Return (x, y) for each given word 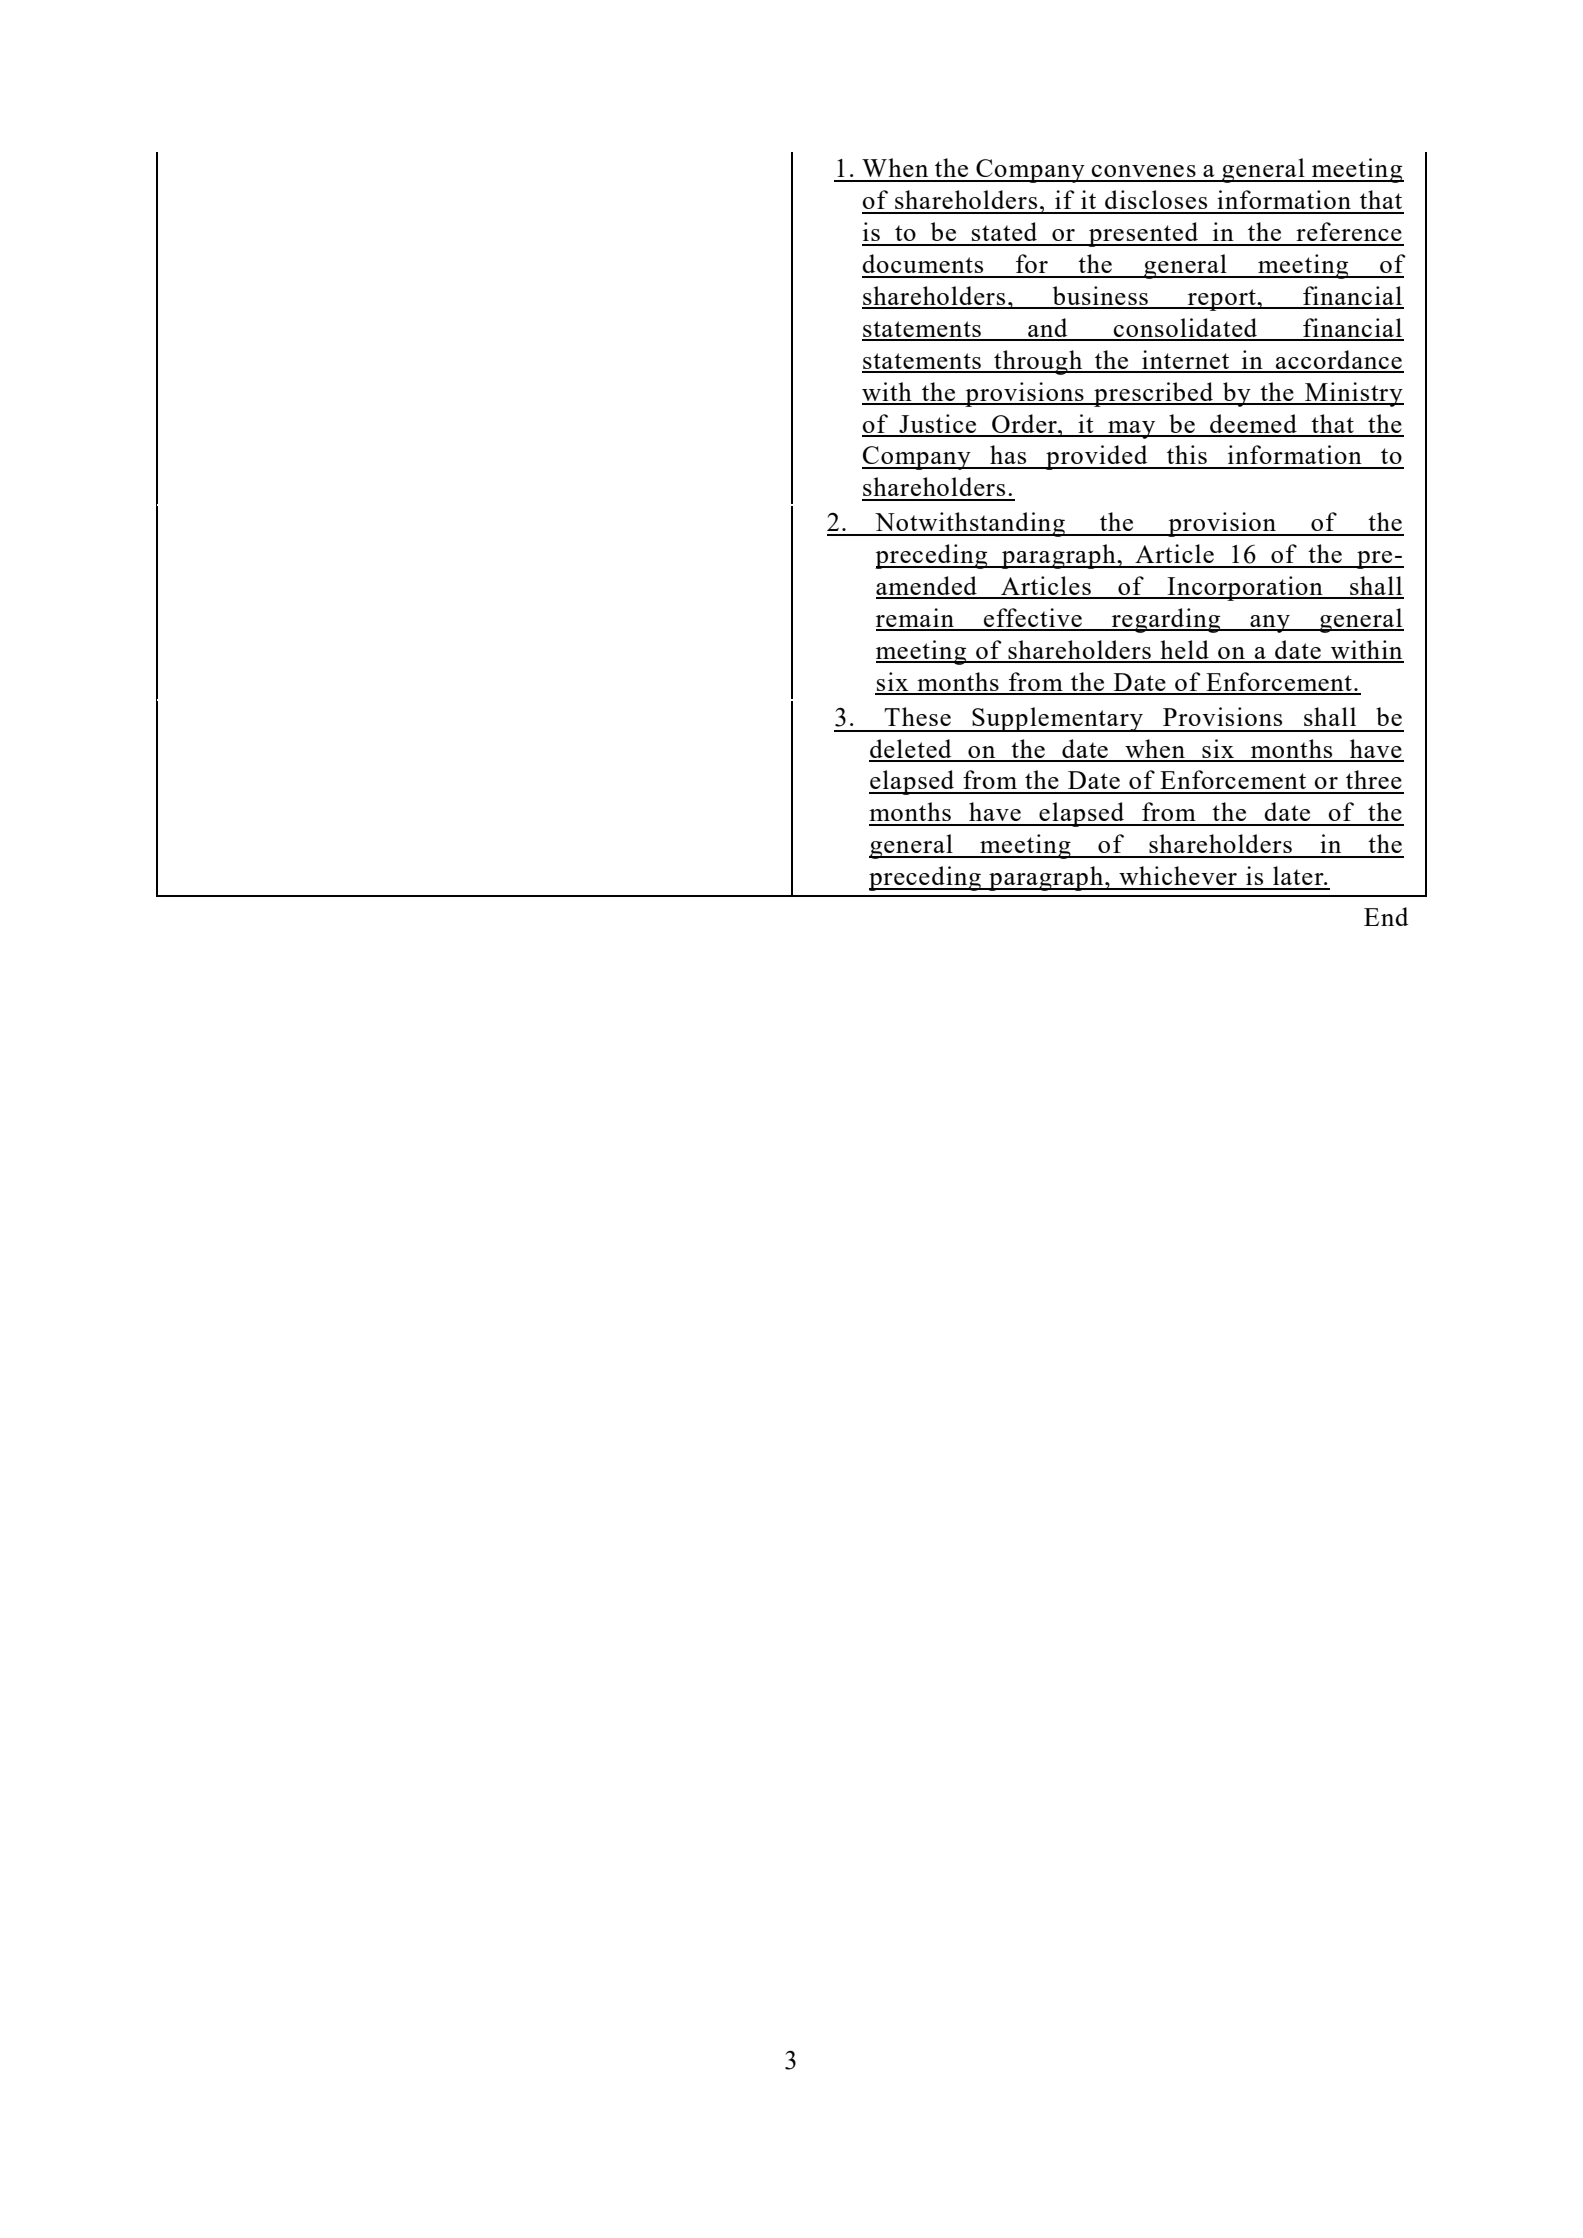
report (1222, 300)
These (917, 716)
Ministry (1353, 394)
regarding (1166, 620)
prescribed (1153, 394)
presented (1144, 234)
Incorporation (1245, 588)
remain (916, 619)
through (1038, 362)
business (1100, 297)
